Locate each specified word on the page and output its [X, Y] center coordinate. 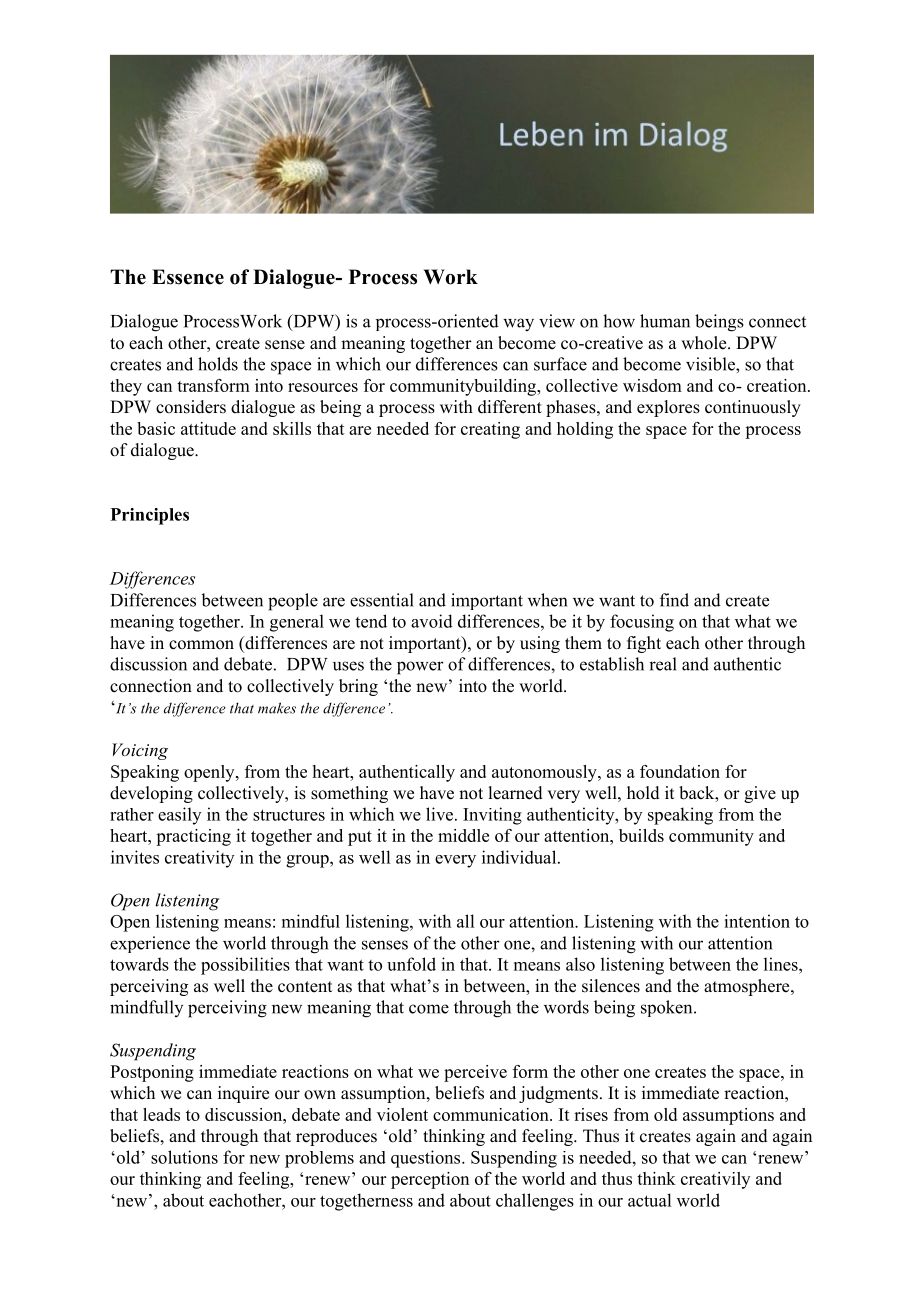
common [201, 645]
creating [490, 430]
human [665, 321]
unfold [411, 964]
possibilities [245, 966]
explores [668, 408]
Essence [188, 277]
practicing [193, 837]
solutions [184, 1157]
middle [463, 835]
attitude [208, 428]
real [663, 664]
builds [641, 835]
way [518, 325]
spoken [668, 1008]
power [420, 668]
